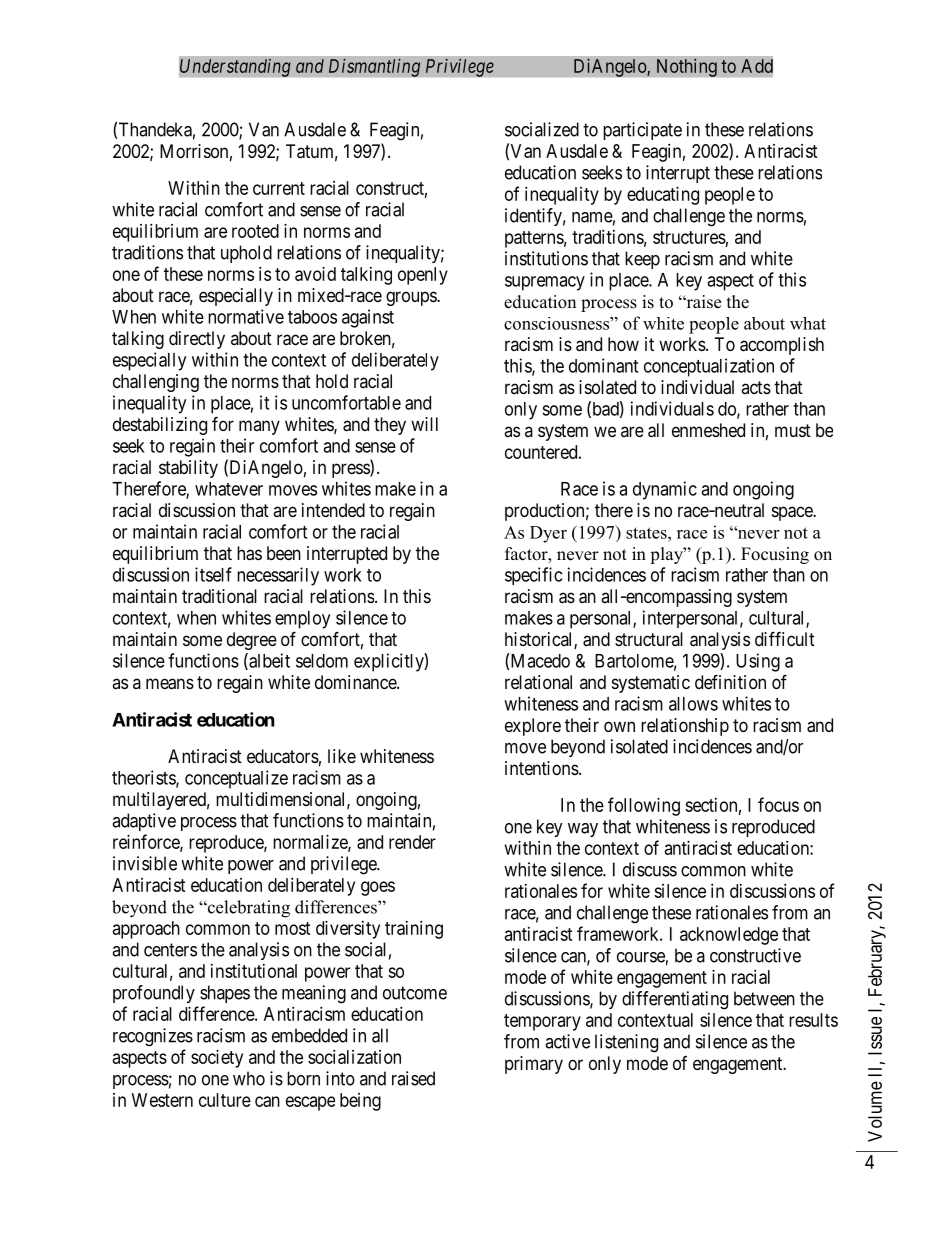 Image resolution: width=952 pixels, height=1233 pixels. I want to click on primary, so click(534, 1065).
